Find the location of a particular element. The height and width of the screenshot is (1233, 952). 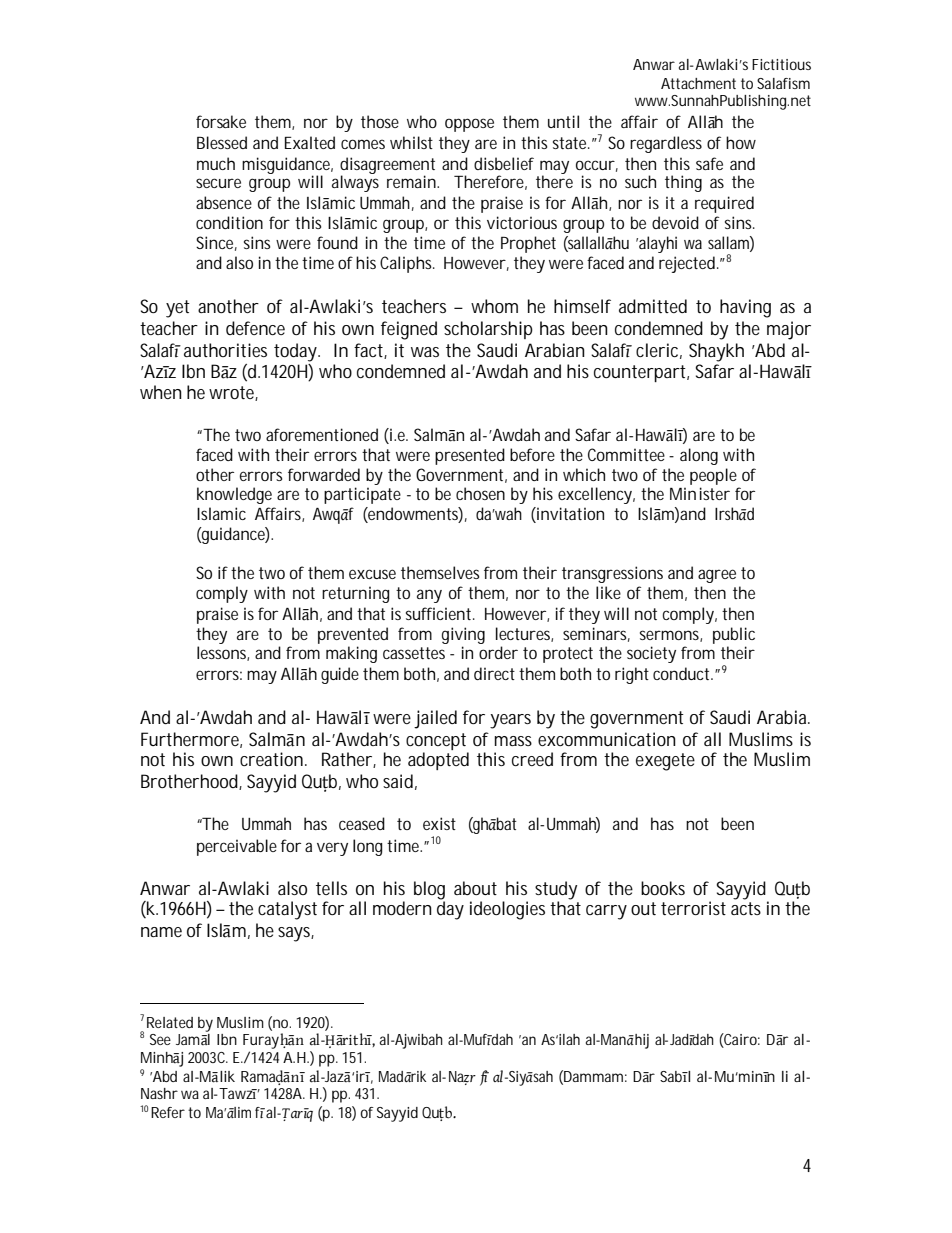

lessons is located at coordinates (223, 653).
